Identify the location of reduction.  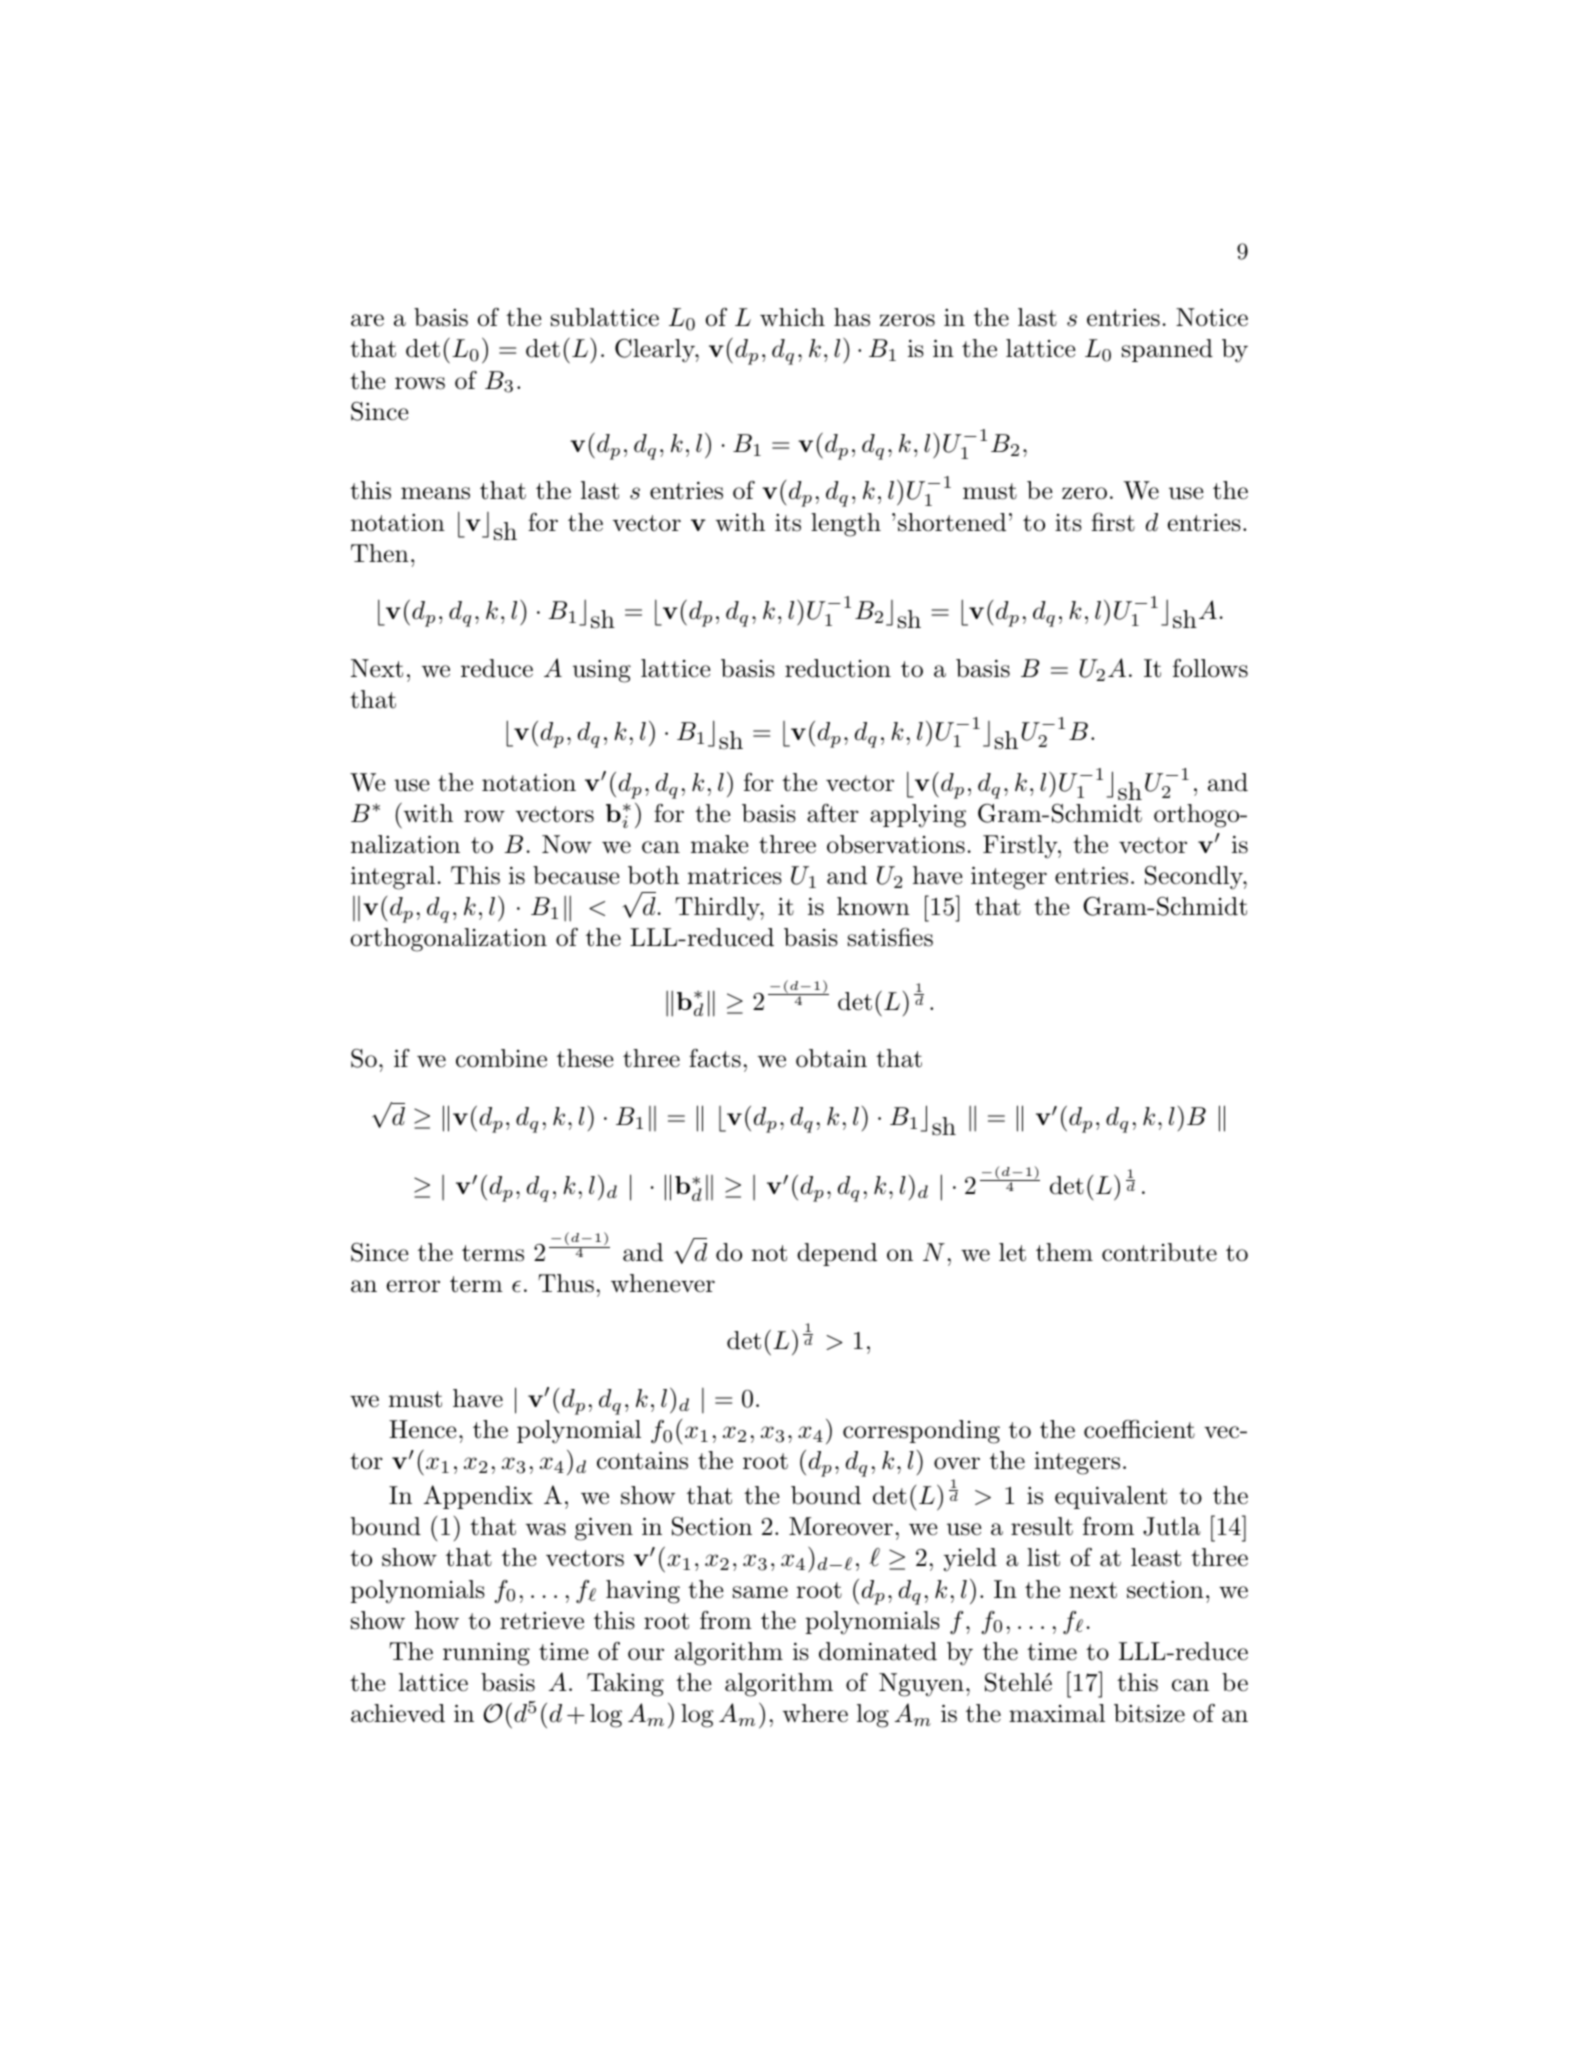
(838, 668).
